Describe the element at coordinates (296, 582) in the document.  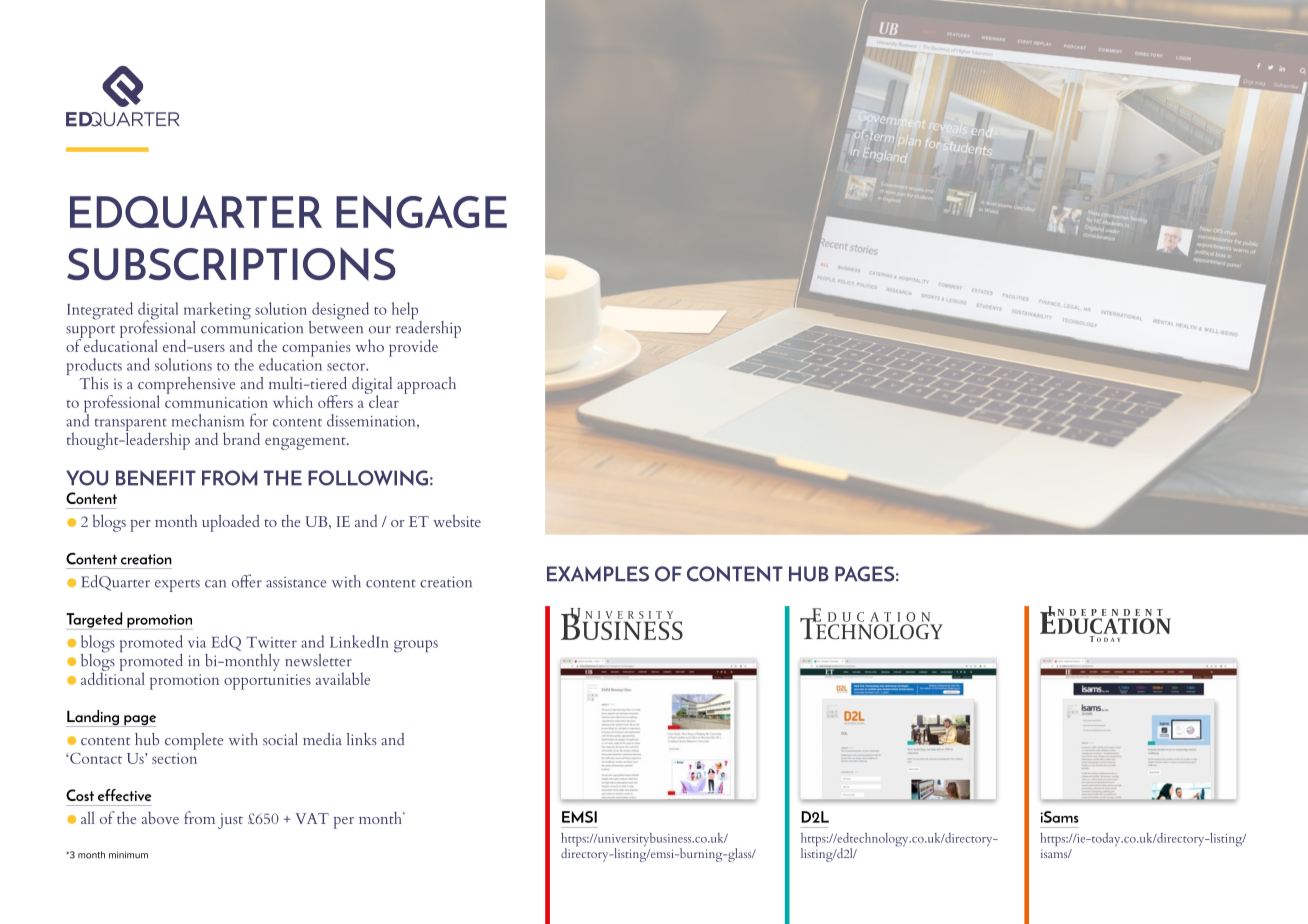
I see `assistance` at that location.
